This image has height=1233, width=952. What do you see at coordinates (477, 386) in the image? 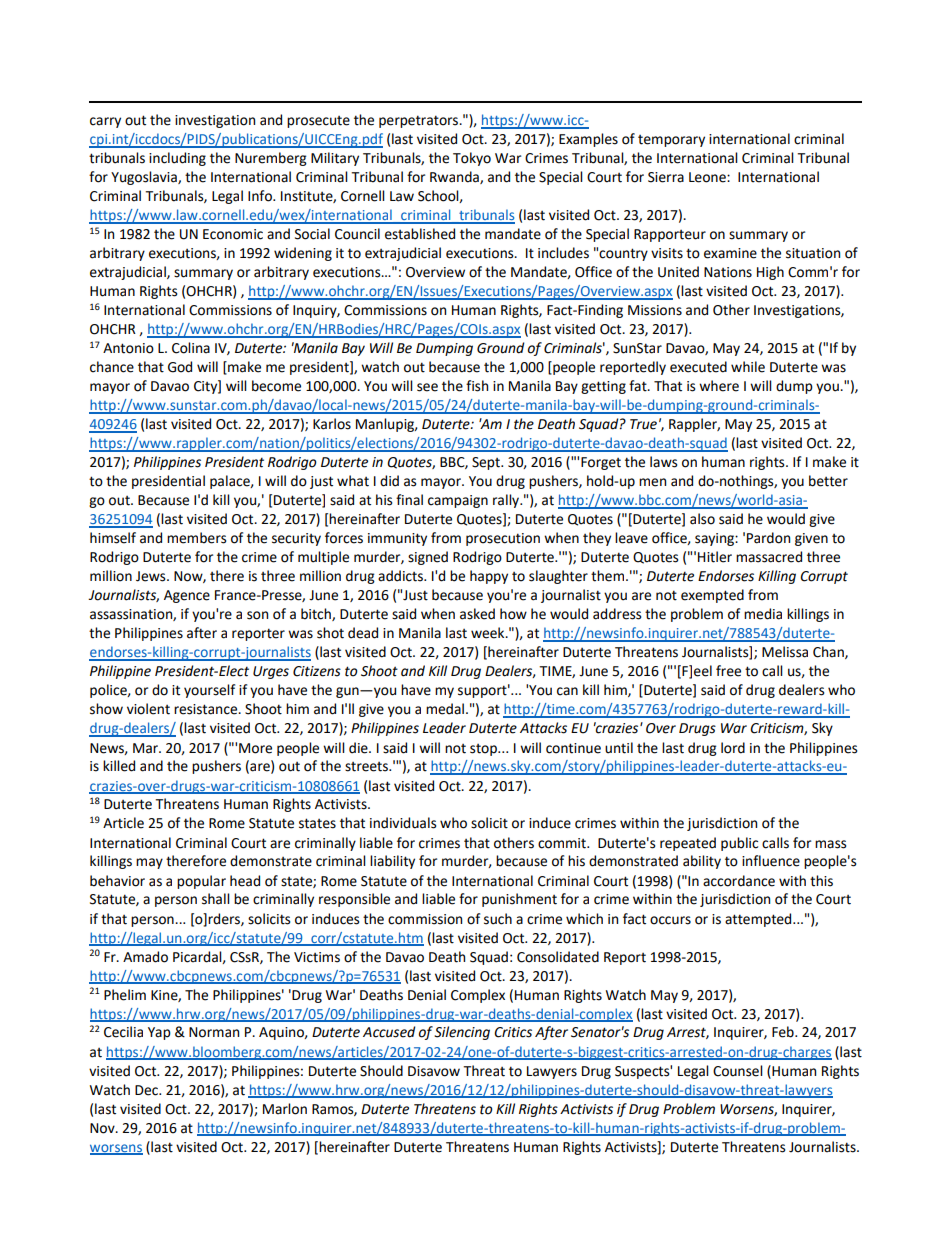
I see `fish` at bounding box center [477, 386].
